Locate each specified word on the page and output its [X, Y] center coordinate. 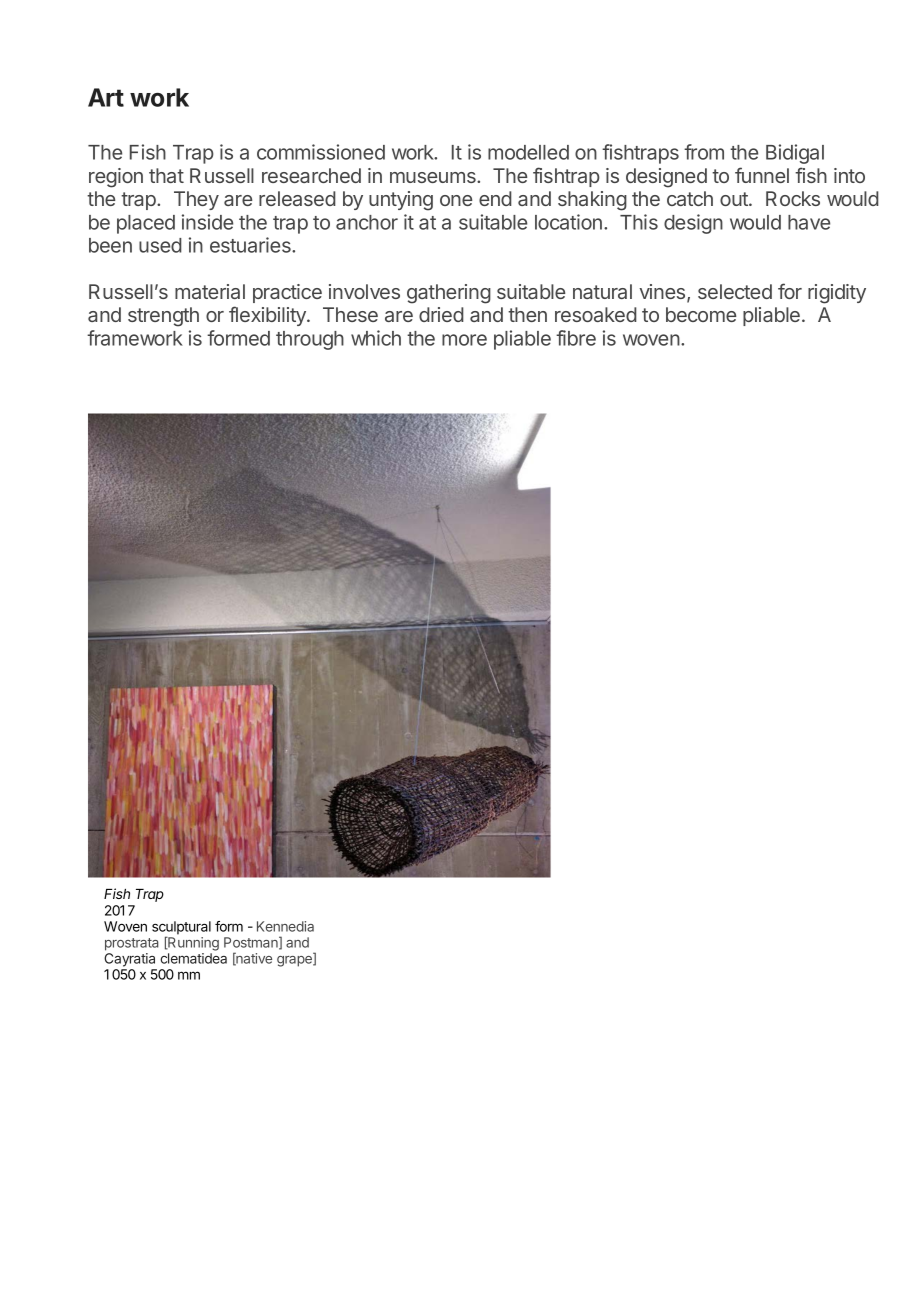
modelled [528, 152]
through [310, 340]
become [701, 314]
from [704, 152]
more [464, 340]
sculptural [181, 929]
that [166, 175]
